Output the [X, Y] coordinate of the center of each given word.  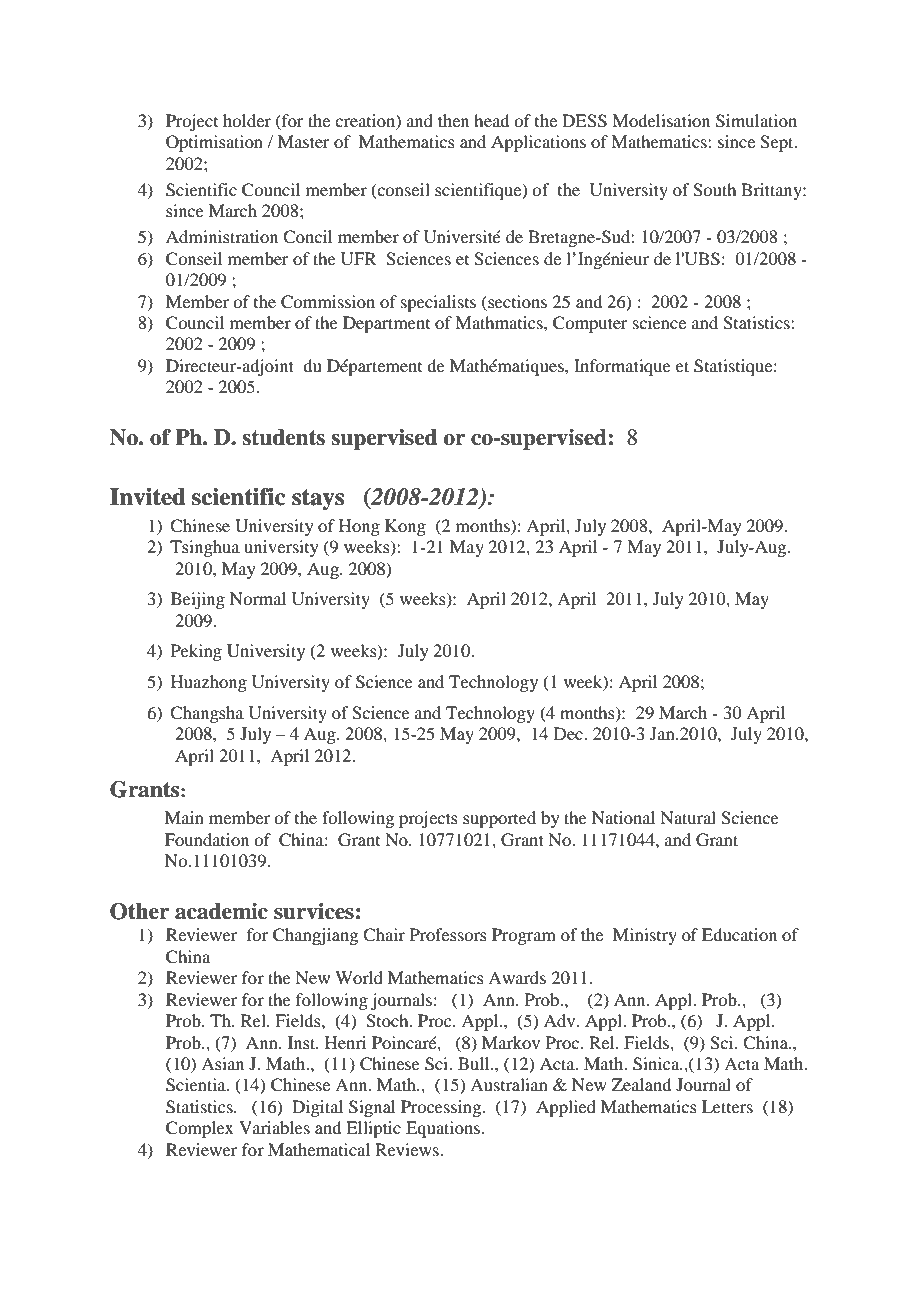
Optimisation [214, 143]
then [453, 120]
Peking [196, 652]
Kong [405, 527]
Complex [200, 1129]
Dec [569, 733]
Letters [727, 1106]
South [714, 190]
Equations [444, 1129]
